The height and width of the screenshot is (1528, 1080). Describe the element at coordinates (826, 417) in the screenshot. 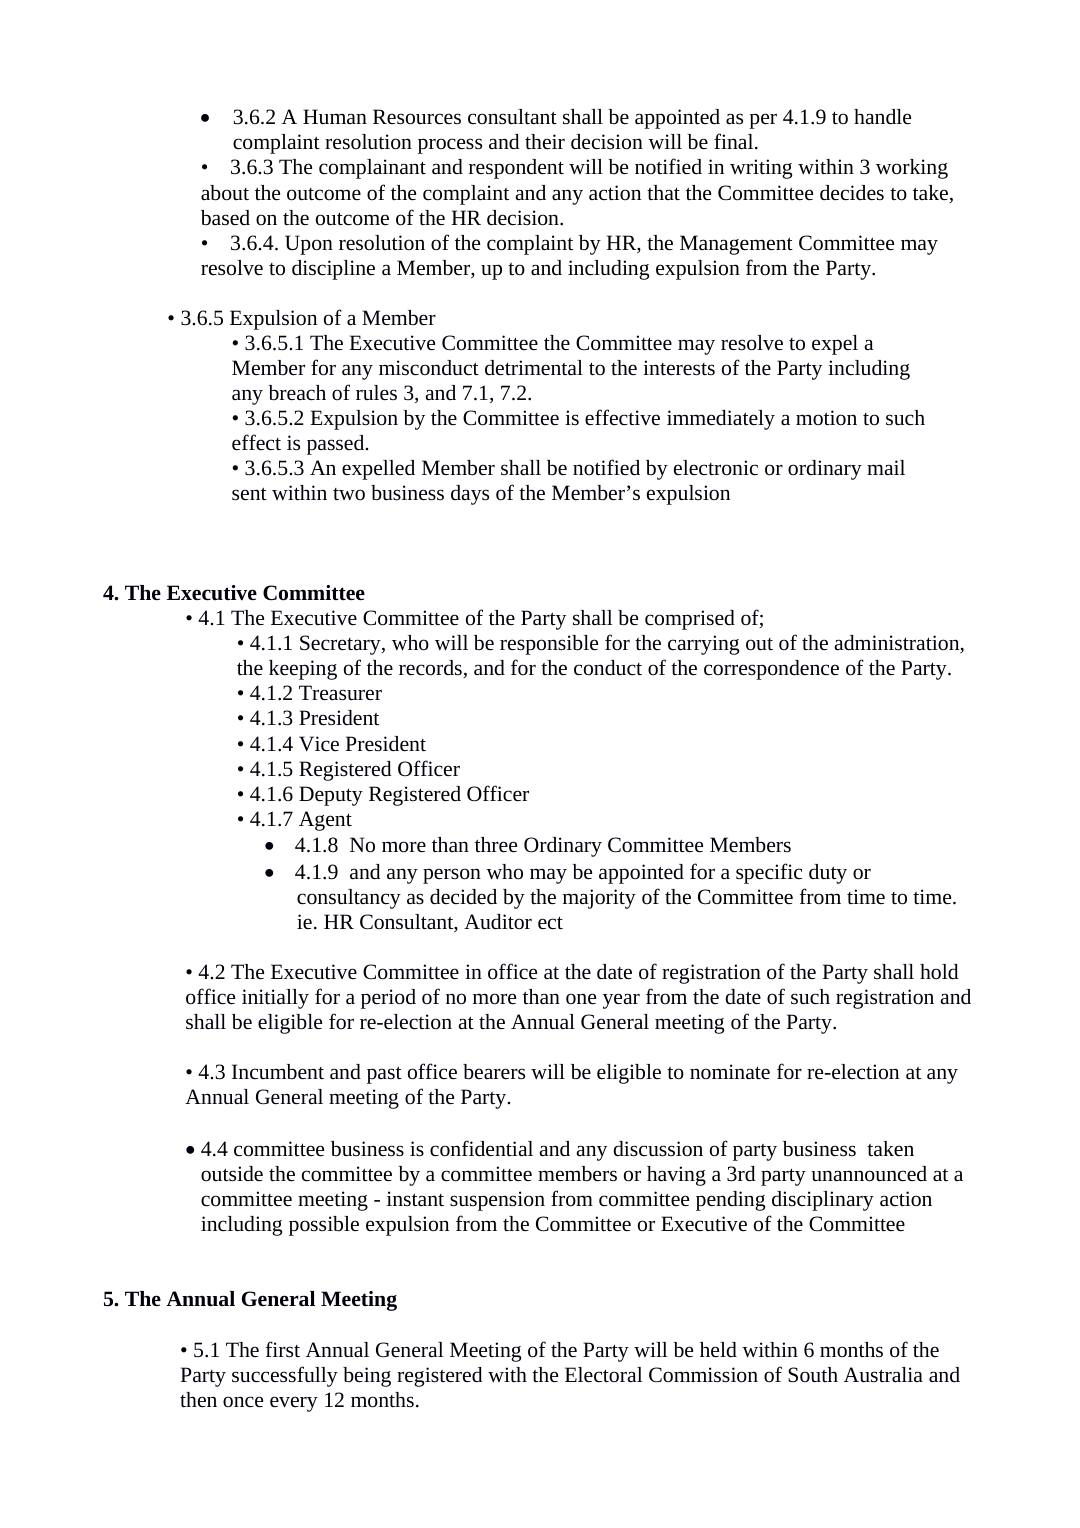

I see `motion` at that location.
